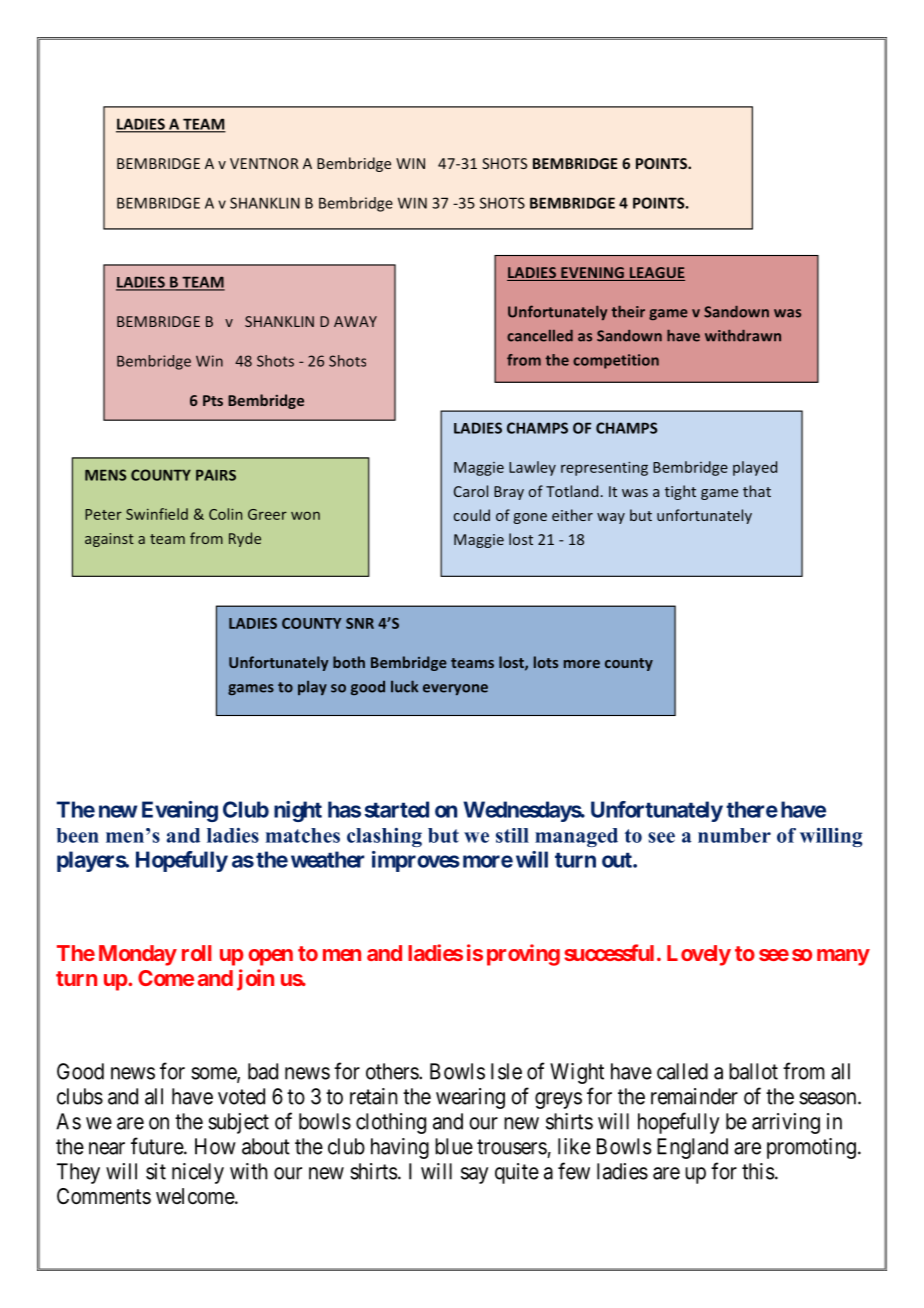 This image has height=1308, width=924. I want to click on LEAGUE, so click(656, 274).
